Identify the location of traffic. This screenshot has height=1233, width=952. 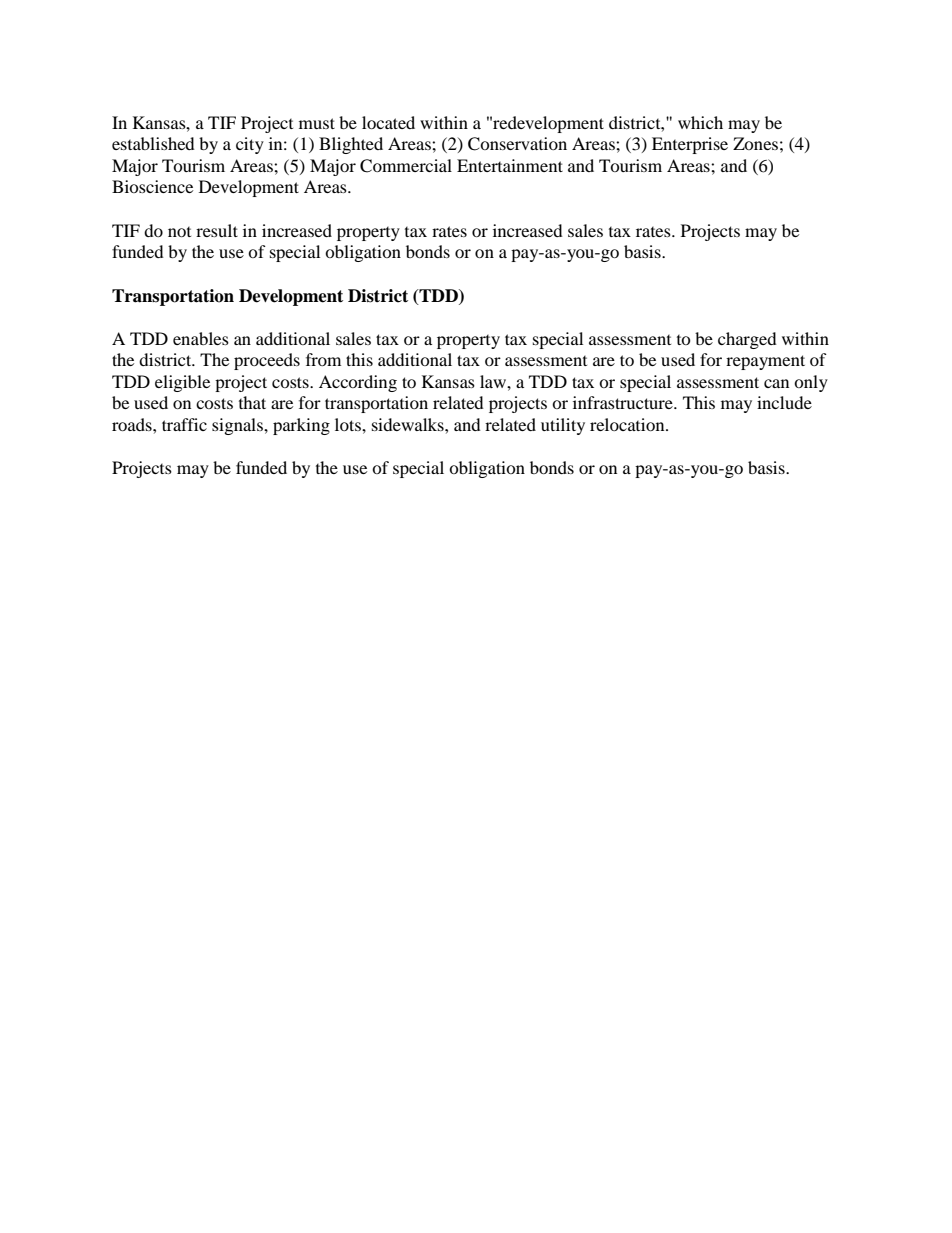
(184, 424).
